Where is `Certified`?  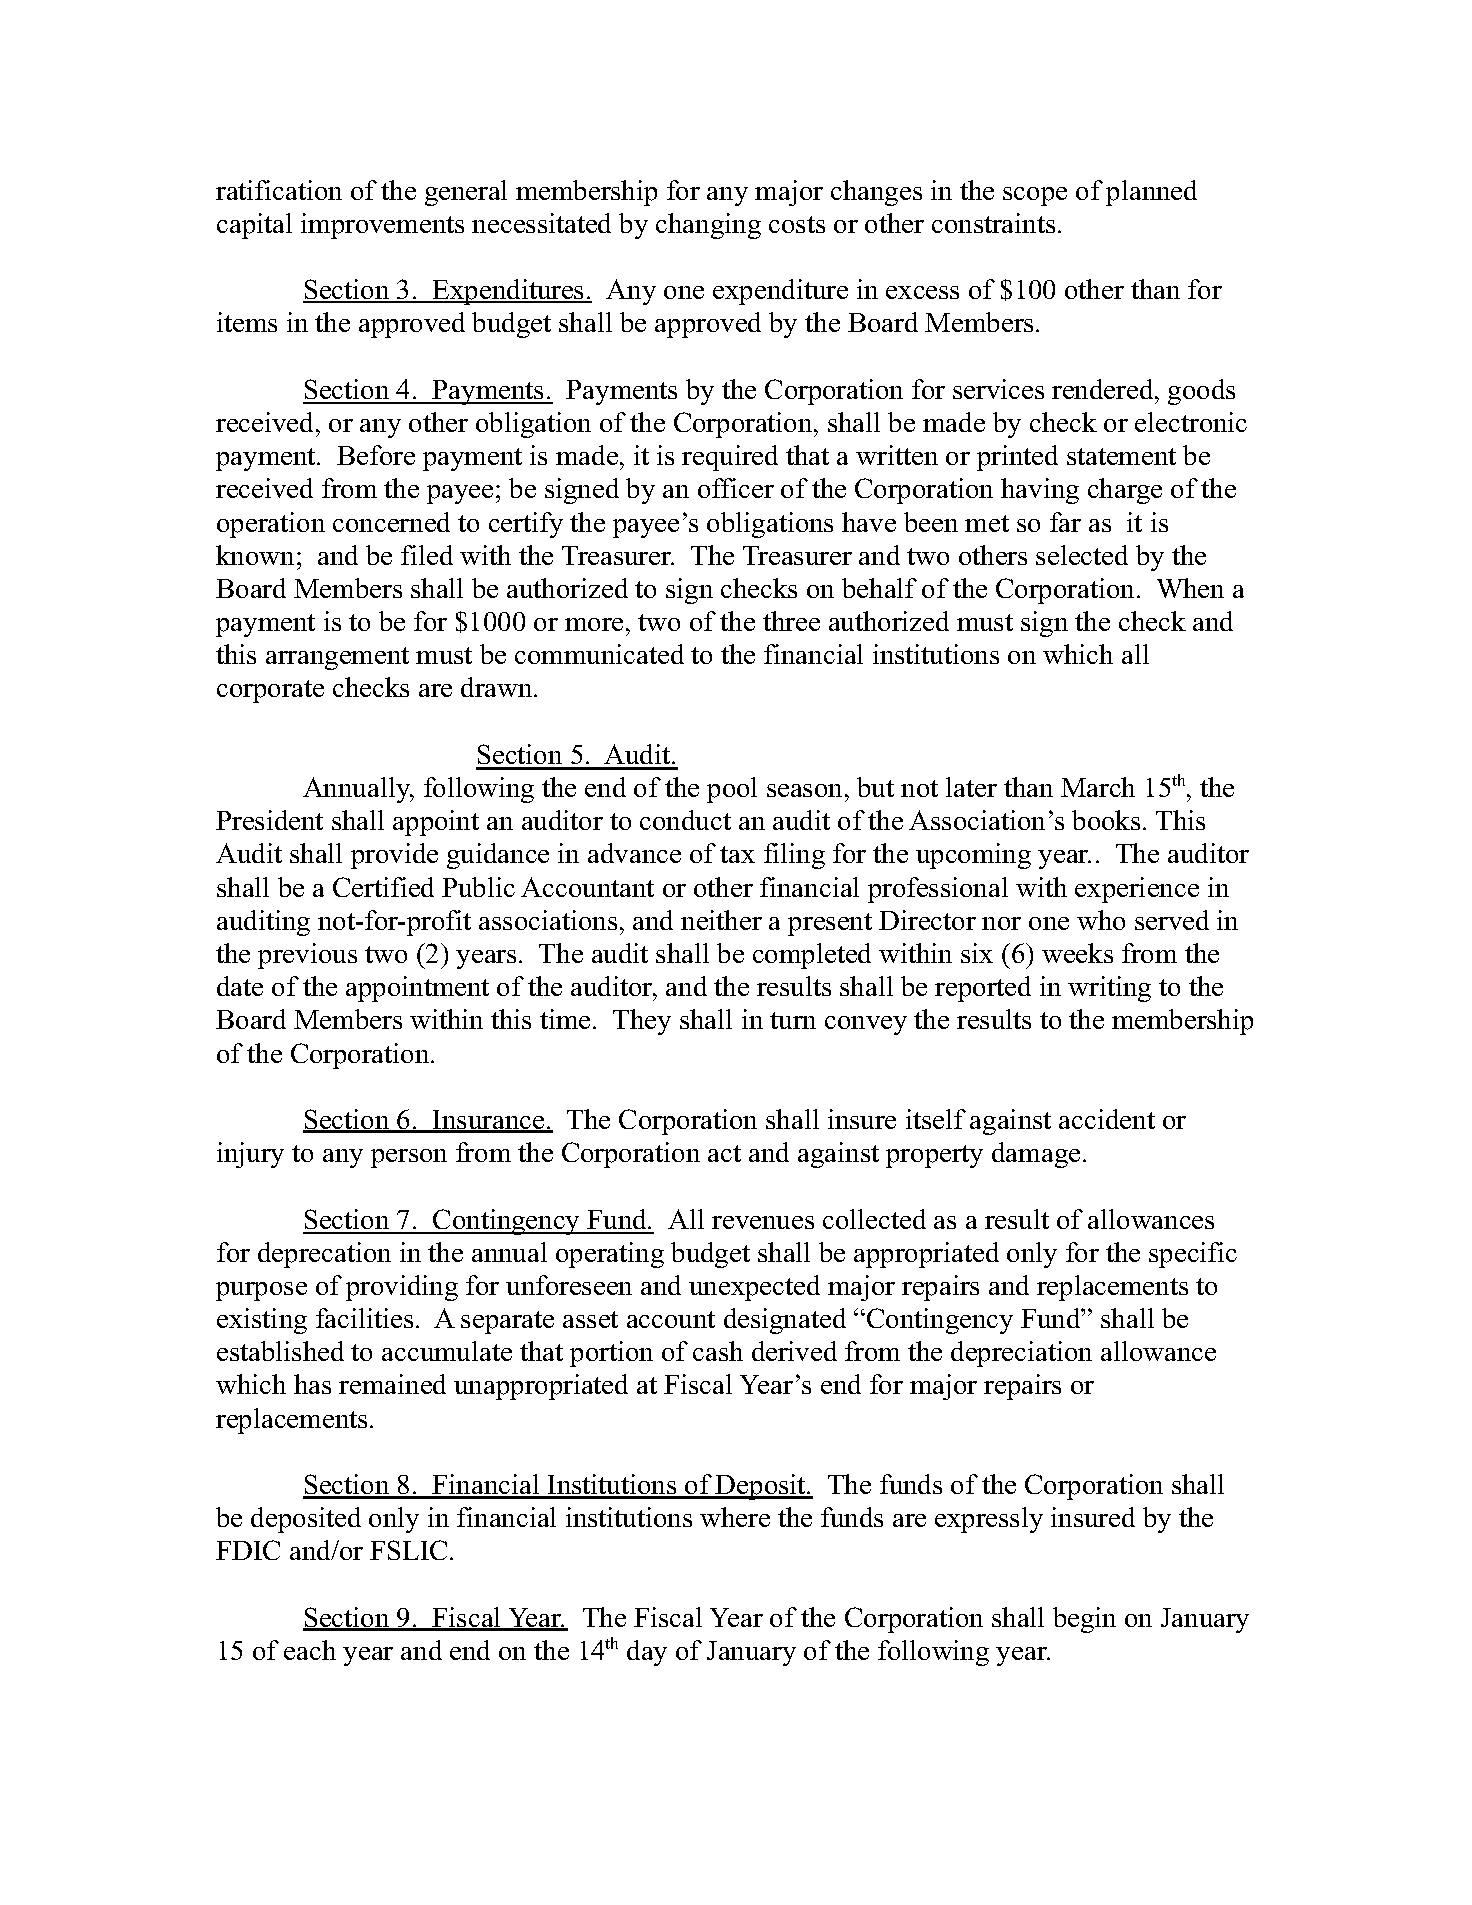 Certified is located at coordinates (383, 887).
